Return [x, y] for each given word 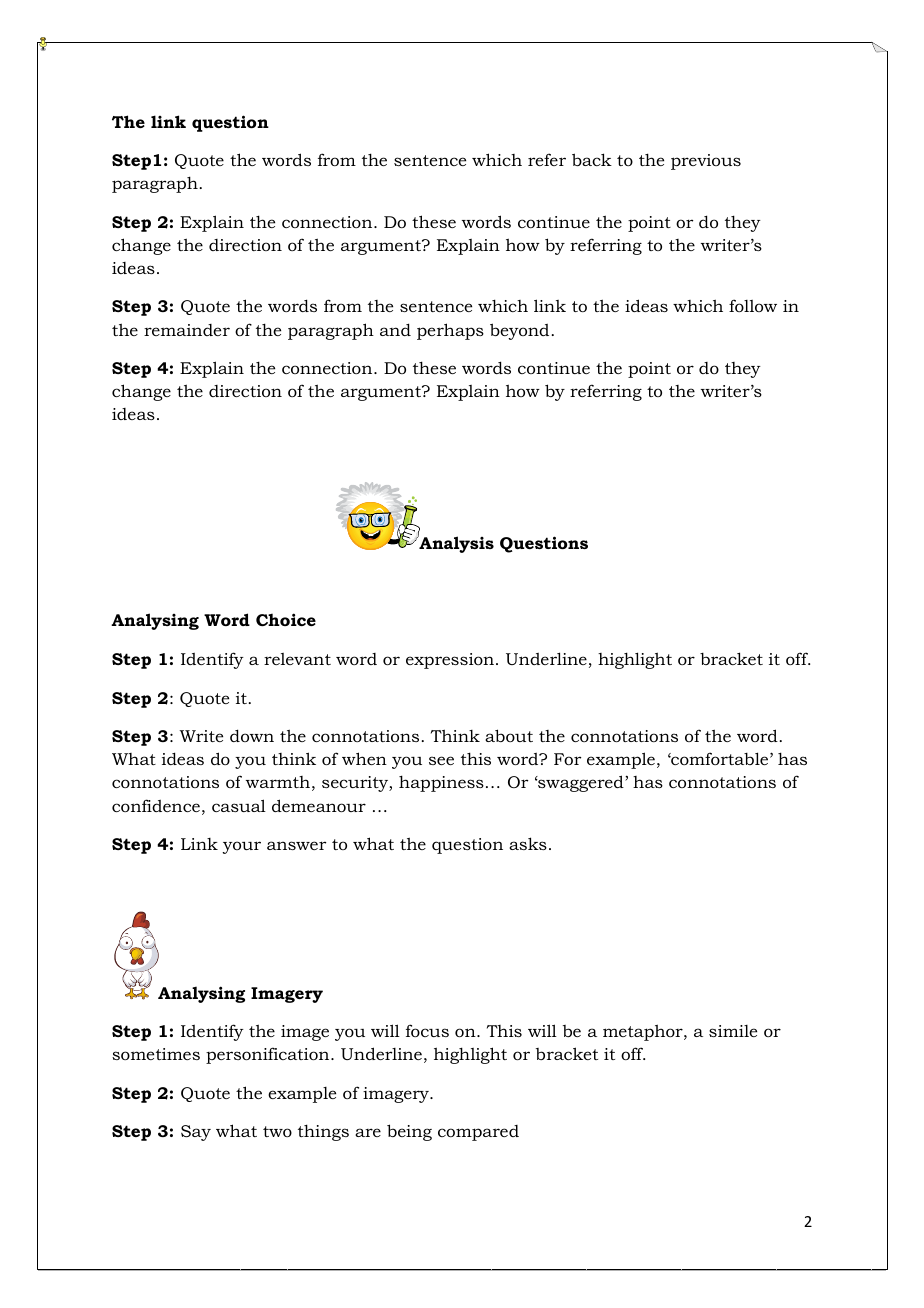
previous [706, 162]
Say [196, 1133]
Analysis [455, 544]
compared [478, 1133]
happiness [441, 783]
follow [753, 305]
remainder [187, 330]
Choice [286, 619]
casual [239, 805]
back [592, 159]
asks [528, 843]
